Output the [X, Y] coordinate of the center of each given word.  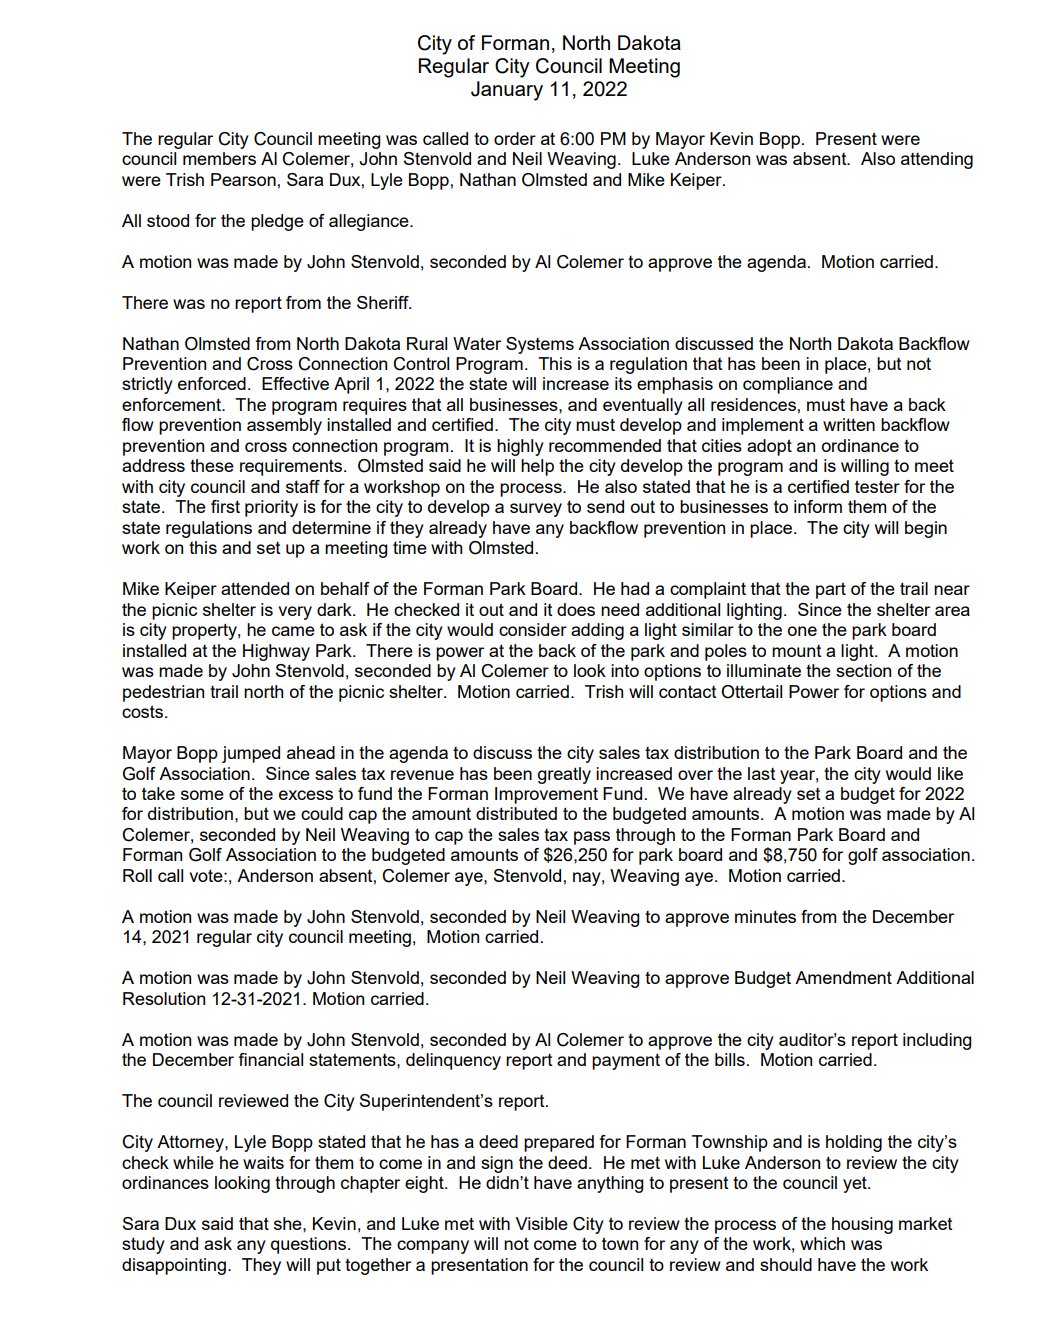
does [576, 609]
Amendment [843, 977]
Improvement [546, 795]
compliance [788, 385]
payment [626, 1061]
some [202, 795]
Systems [540, 345]
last [762, 773]
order [515, 138]
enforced [212, 383]
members [219, 158]
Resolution [164, 998]
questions [310, 1245]
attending [937, 160]
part [831, 590]
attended [255, 588]
